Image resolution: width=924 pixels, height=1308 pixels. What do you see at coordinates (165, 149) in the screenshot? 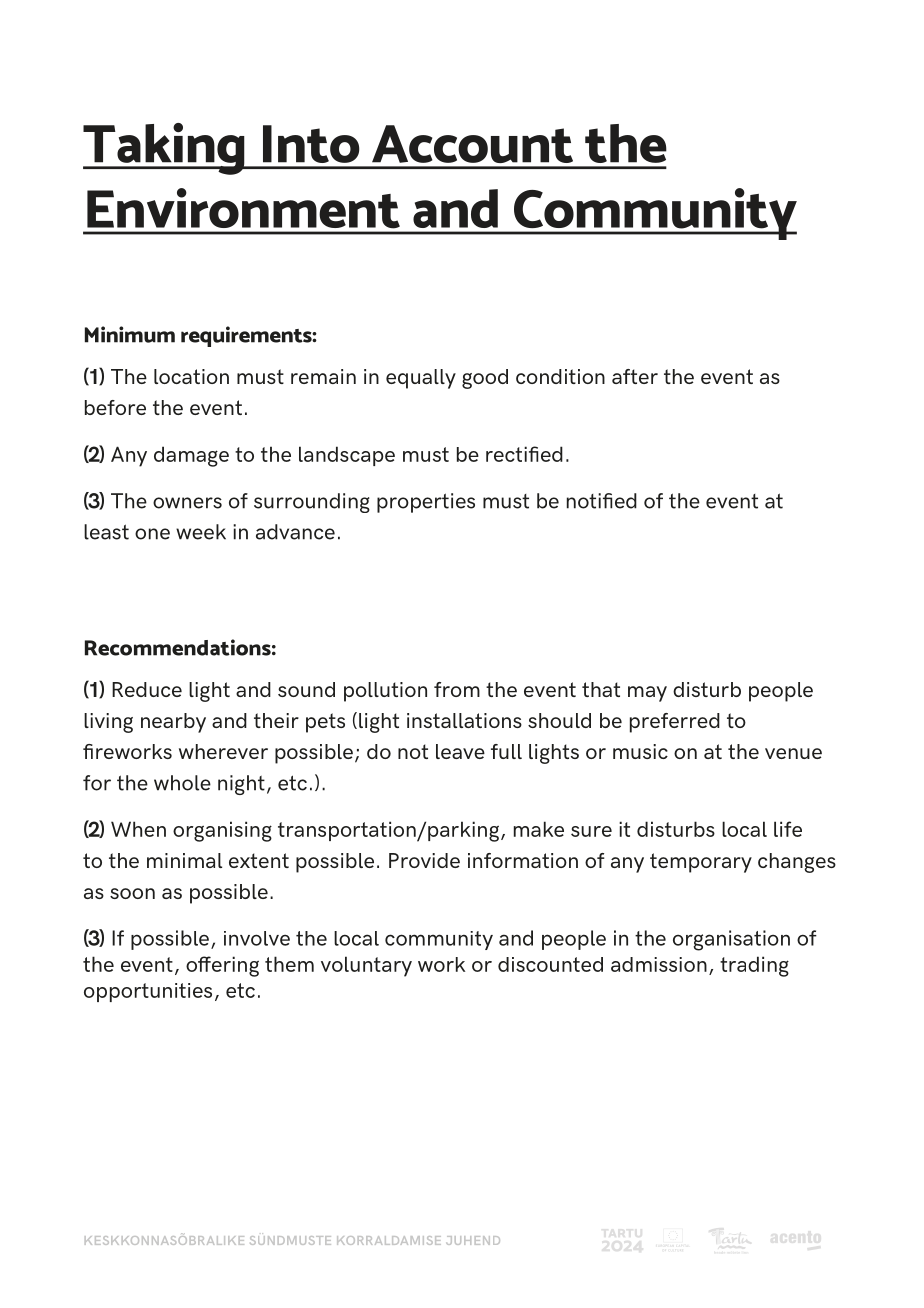
I see `Taking` at bounding box center [165, 149].
